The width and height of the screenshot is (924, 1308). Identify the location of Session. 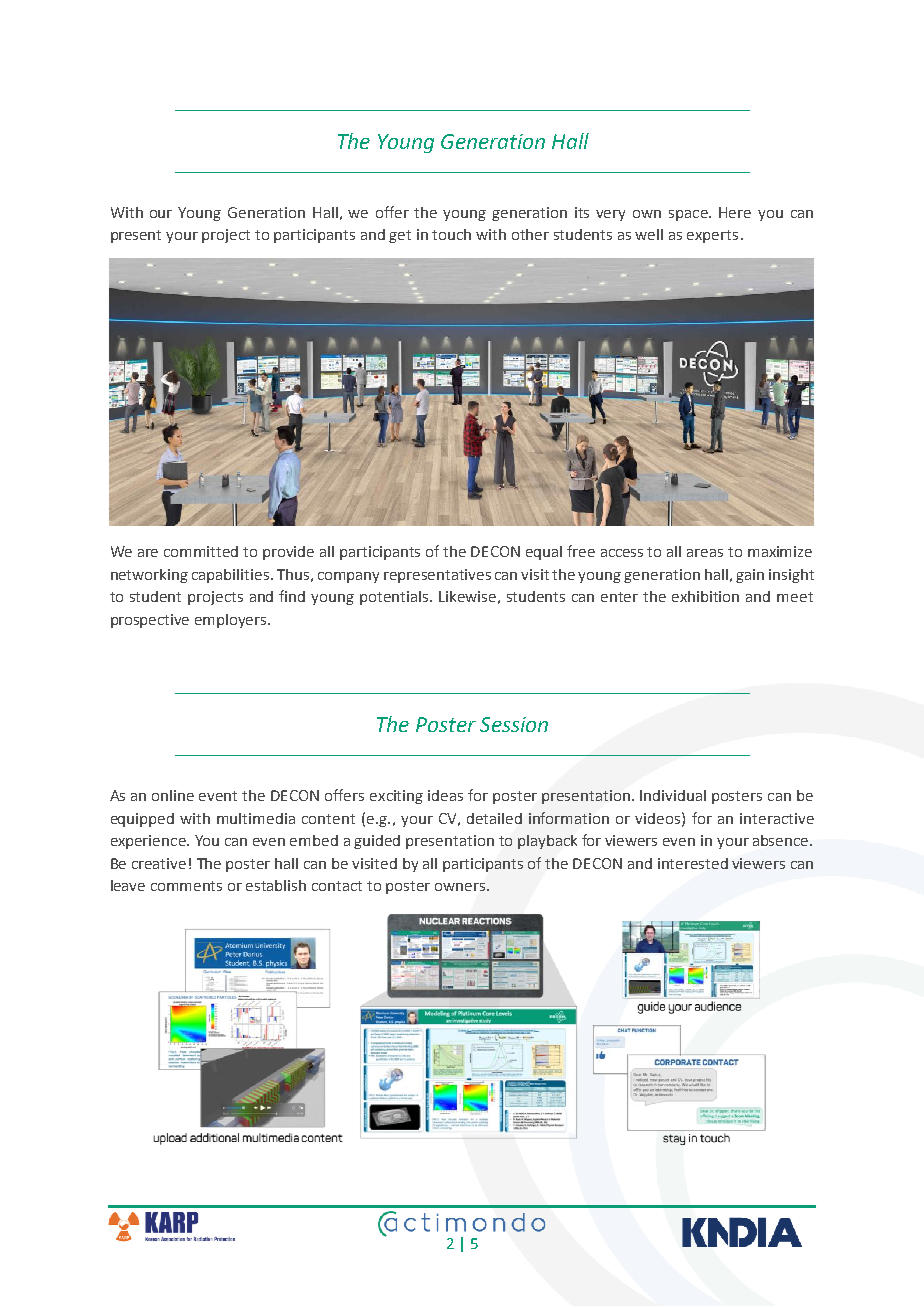
(514, 724).
